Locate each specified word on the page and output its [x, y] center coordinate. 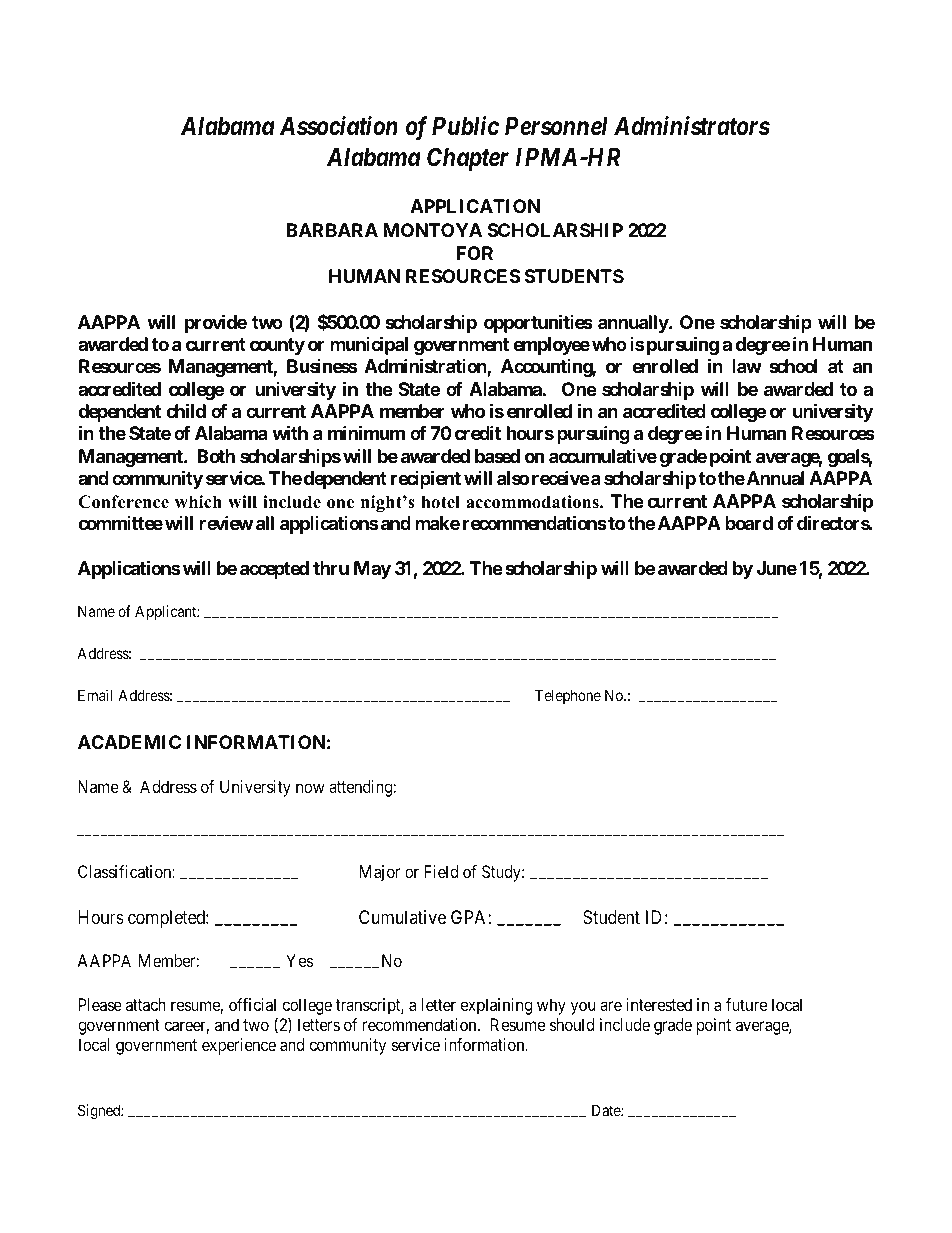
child [186, 410]
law [747, 366]
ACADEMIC [129, 742]
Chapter [468, 159]
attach [146, 1004]
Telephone [568, 696]
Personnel [556, 126]
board [749, 523]
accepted [274, 570]
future [746, 1004]
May [372, 570]
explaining [496, 1006]
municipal [369, 345]
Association [339, 126]
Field [441, 871]
